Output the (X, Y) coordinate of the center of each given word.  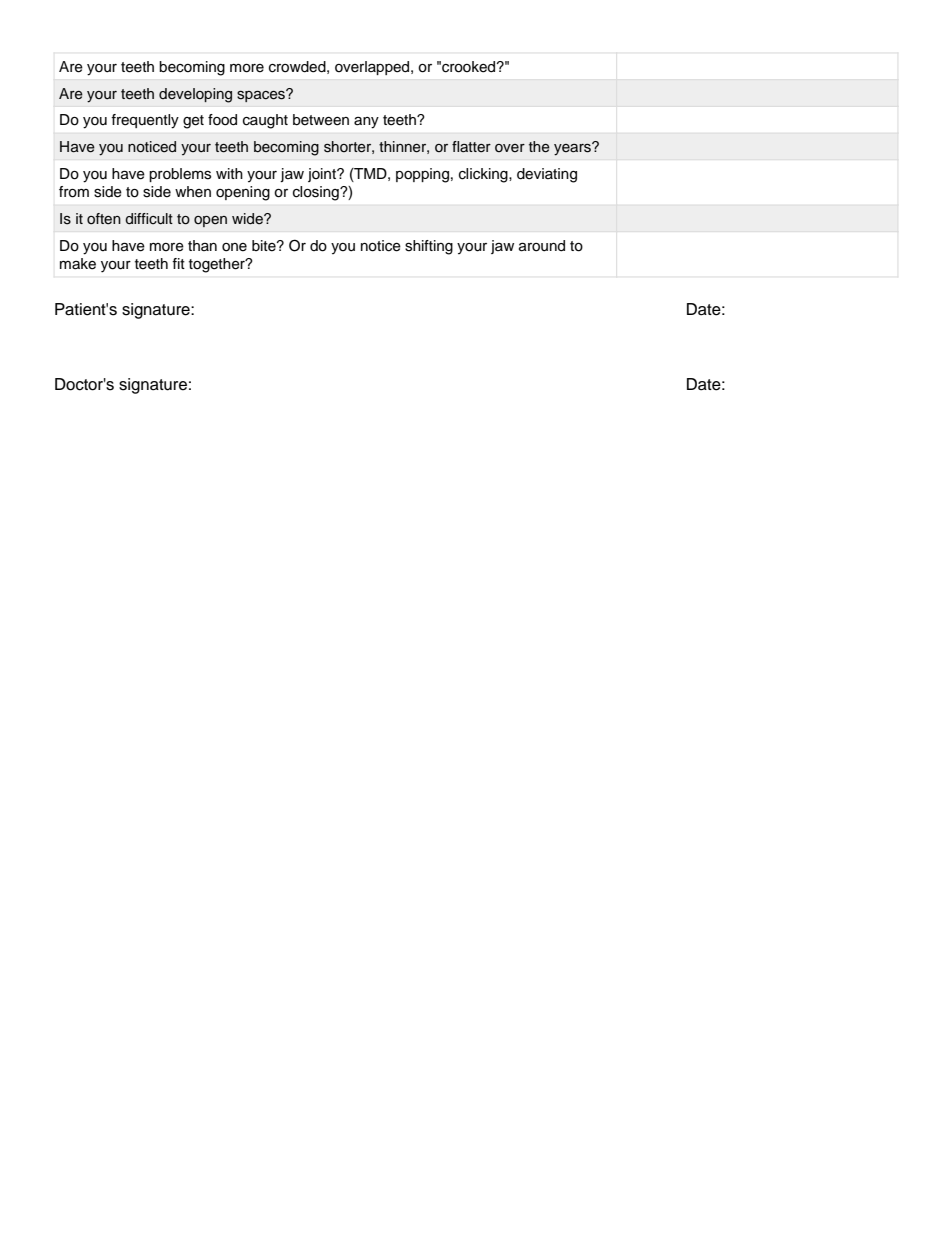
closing (317, 193)
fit (178, 263)
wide (248, 219)
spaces (262, 95)
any (366, 123)
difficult (149, 219)
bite (265, 246)
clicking (484, 175)
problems (180, 175)
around (542, 246)
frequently (145, 121)
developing (195, 95)
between (321, 120)
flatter (471, 147)
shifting (429, 247)
